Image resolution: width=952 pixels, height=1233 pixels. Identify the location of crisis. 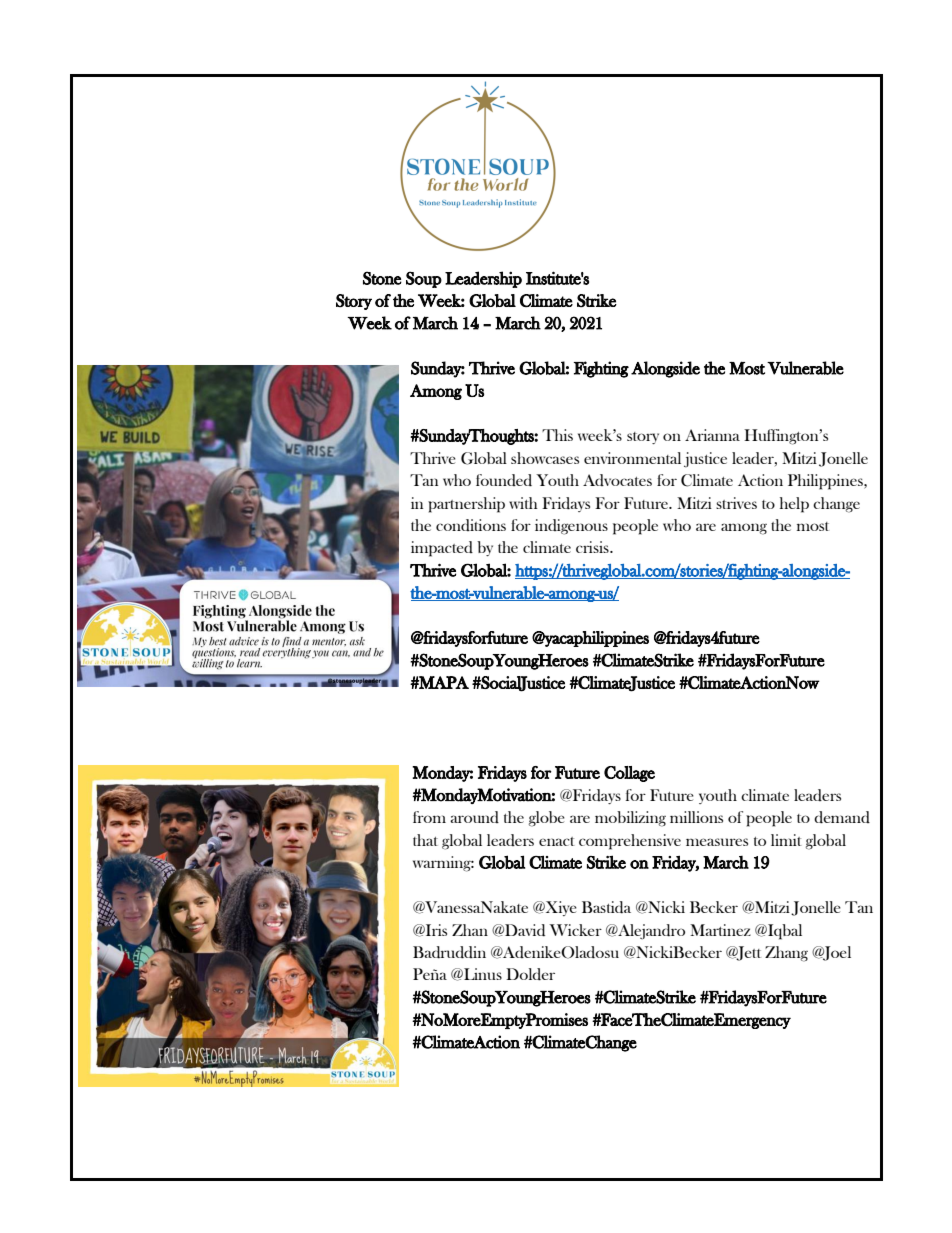
(593, 547).
